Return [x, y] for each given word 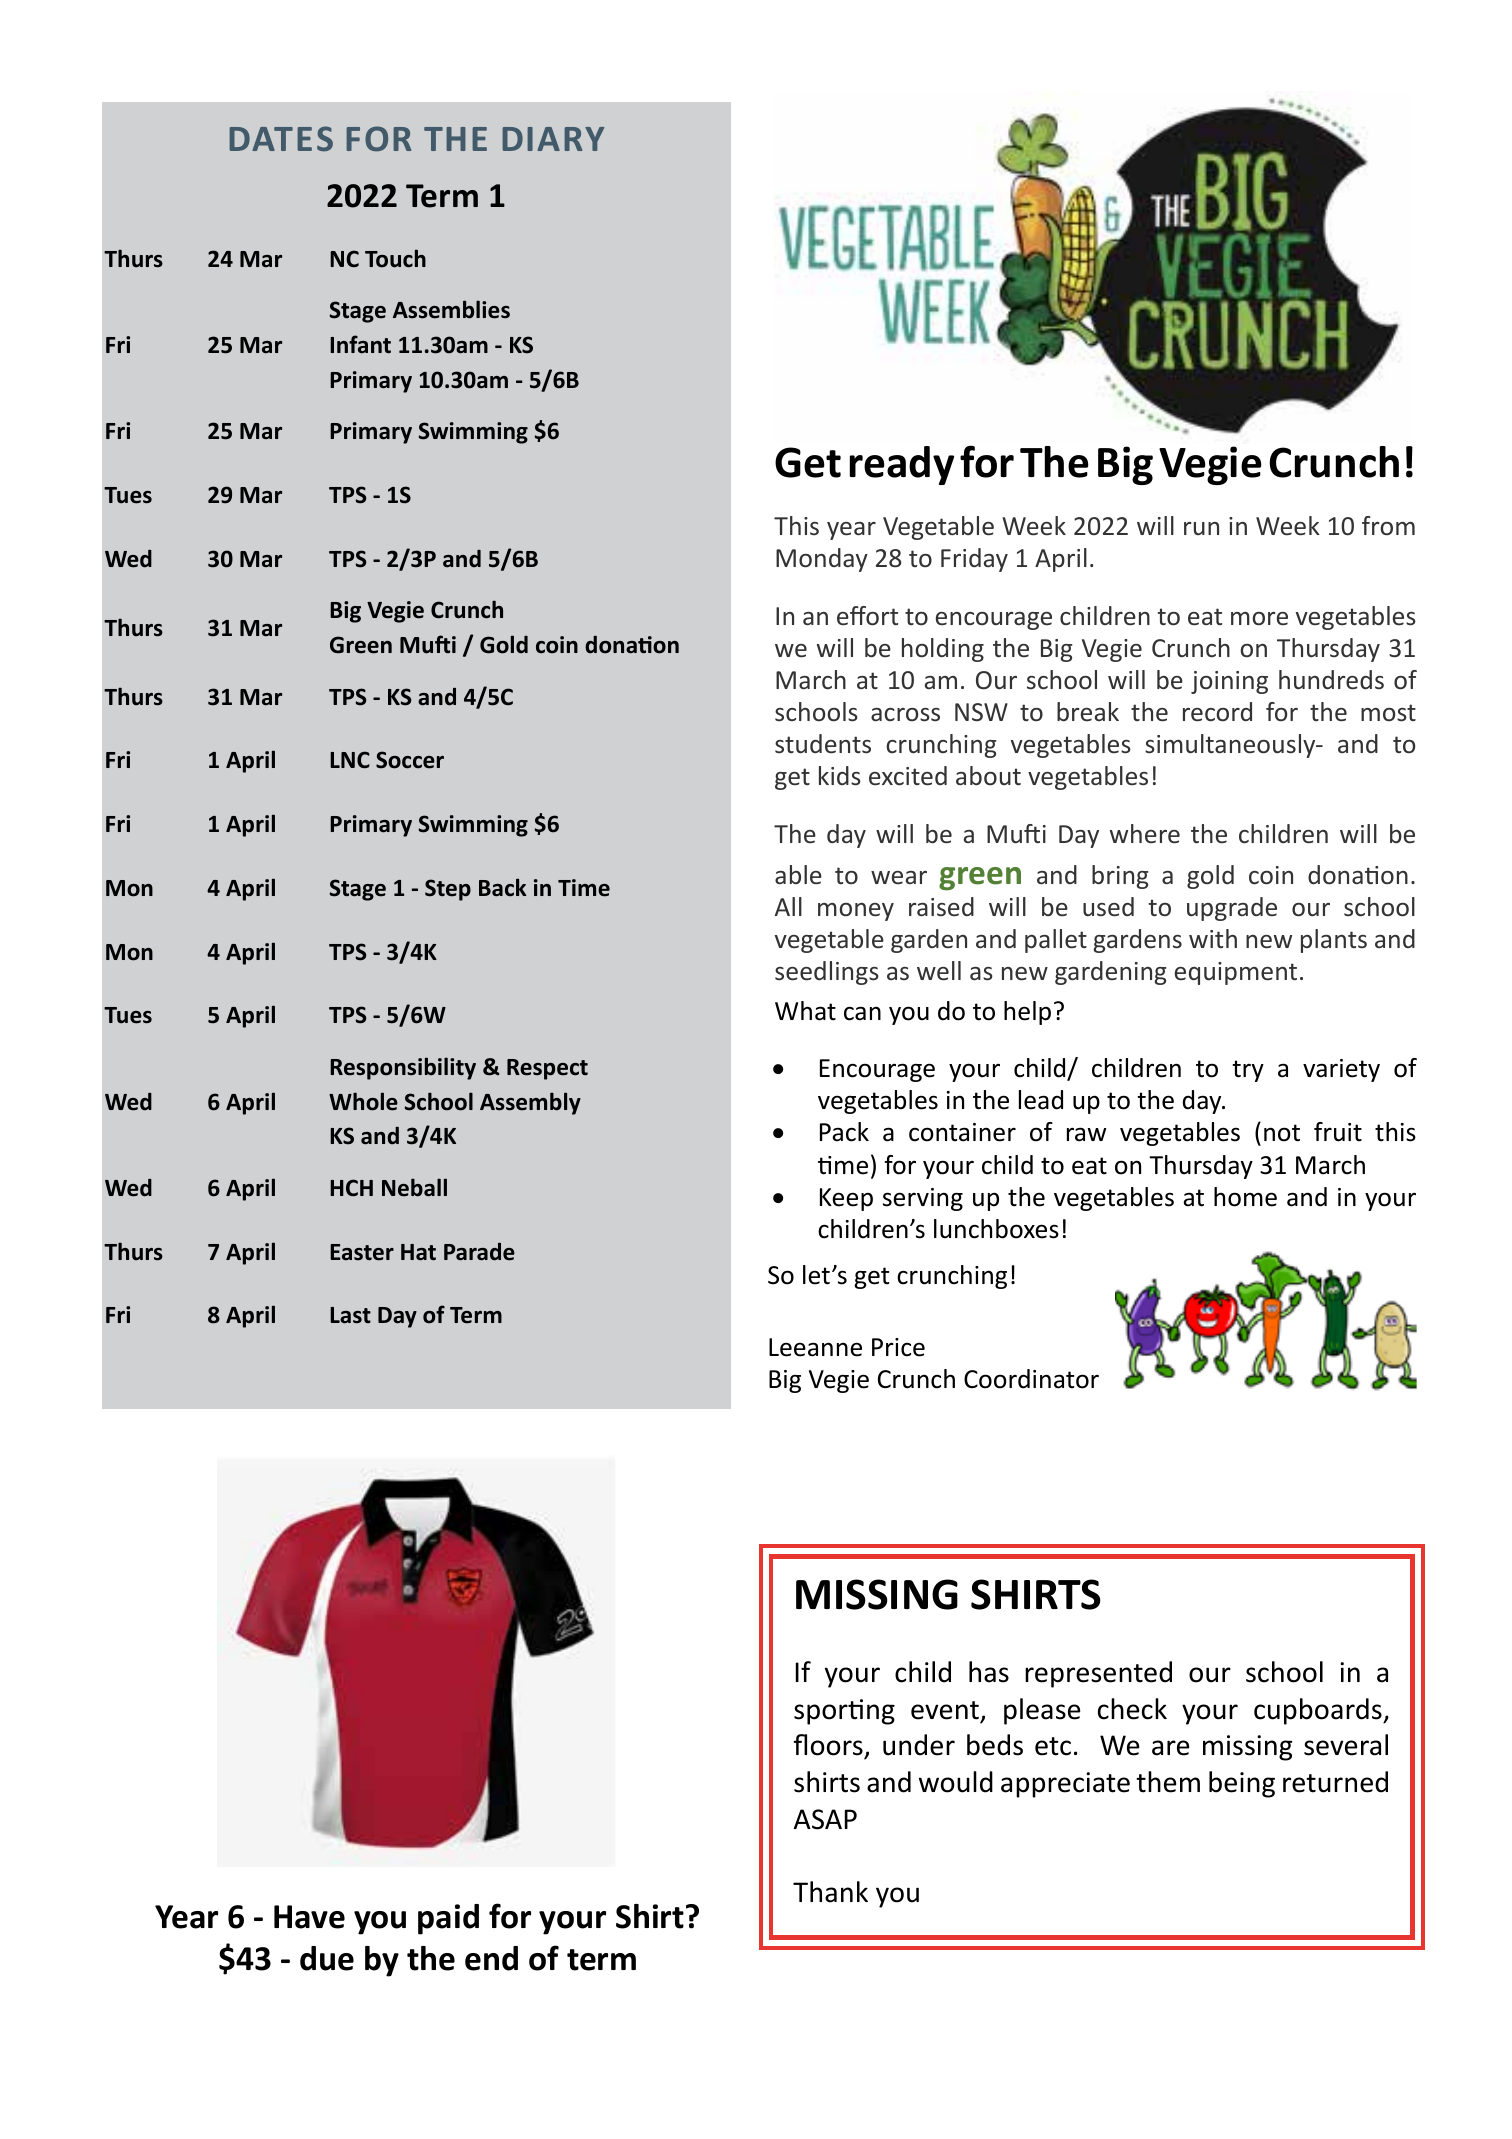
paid [448, 1919]
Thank [830, 1892]
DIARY [553, 139]
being [1242, 1784]
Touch [395, 258]
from [1388, 526]
